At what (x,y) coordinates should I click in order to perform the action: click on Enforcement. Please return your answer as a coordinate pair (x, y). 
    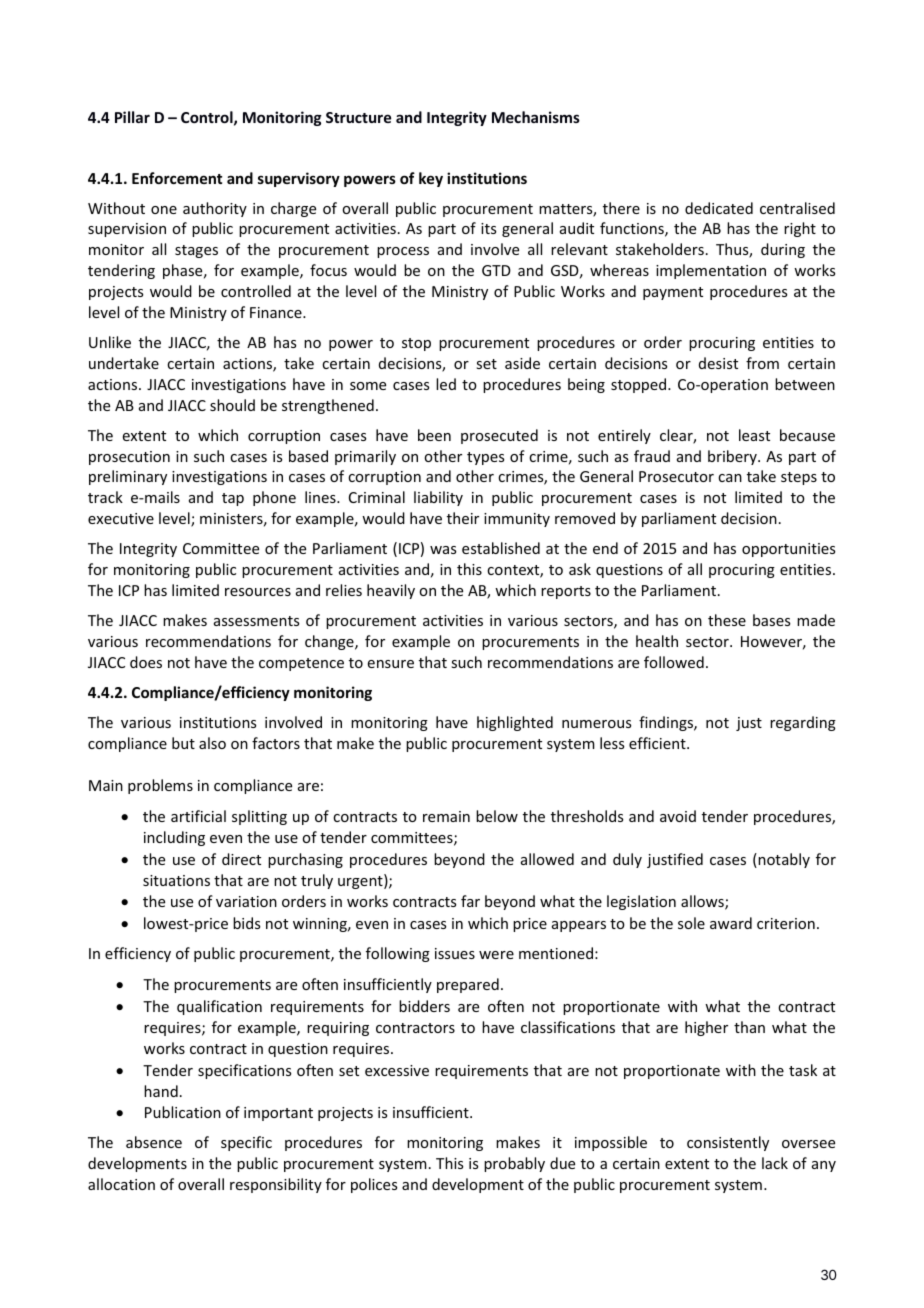
    Looking at the image, I should click on (177, 178).
